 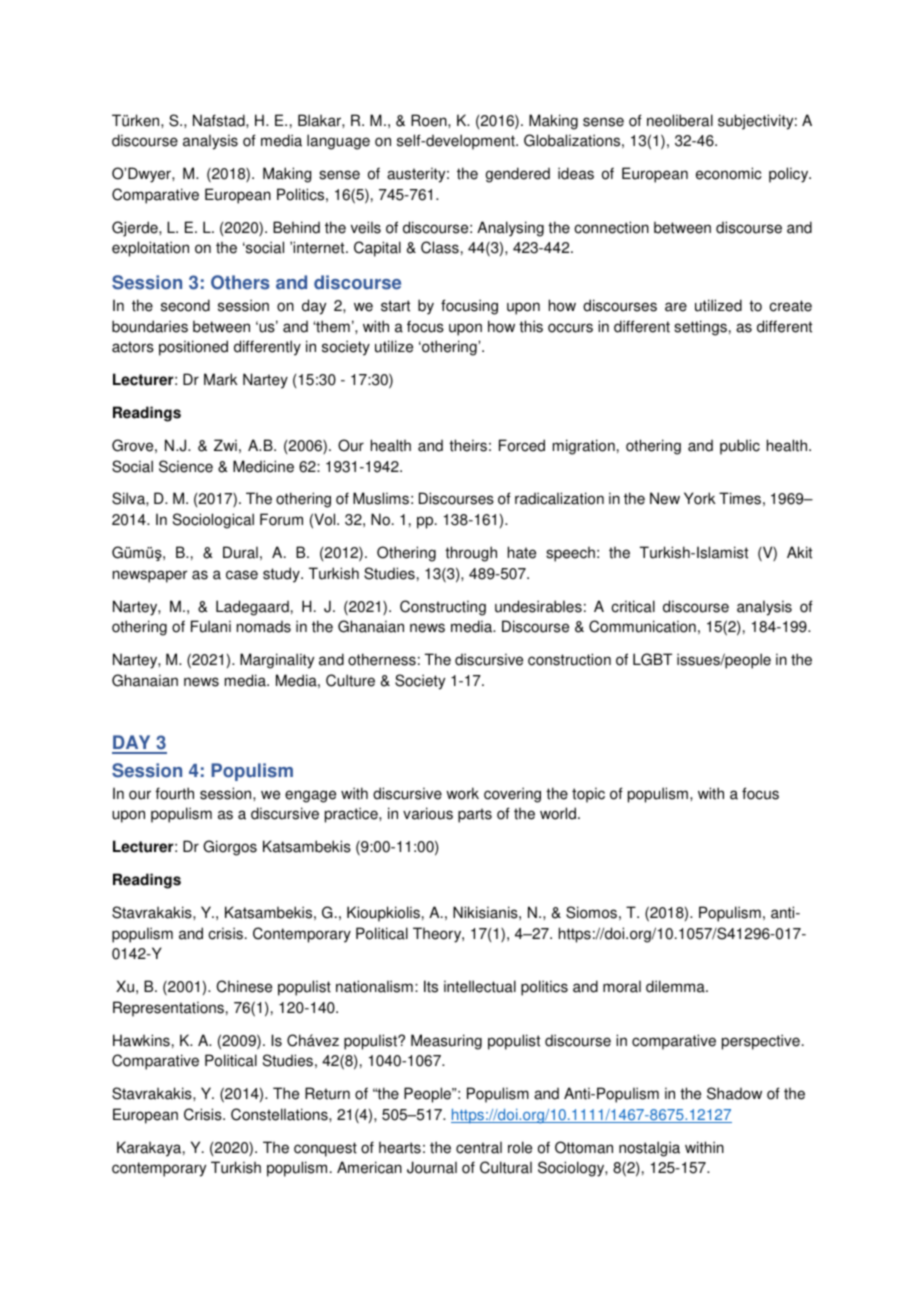 I want to click on dilemma, so click(x=676, y=986).
